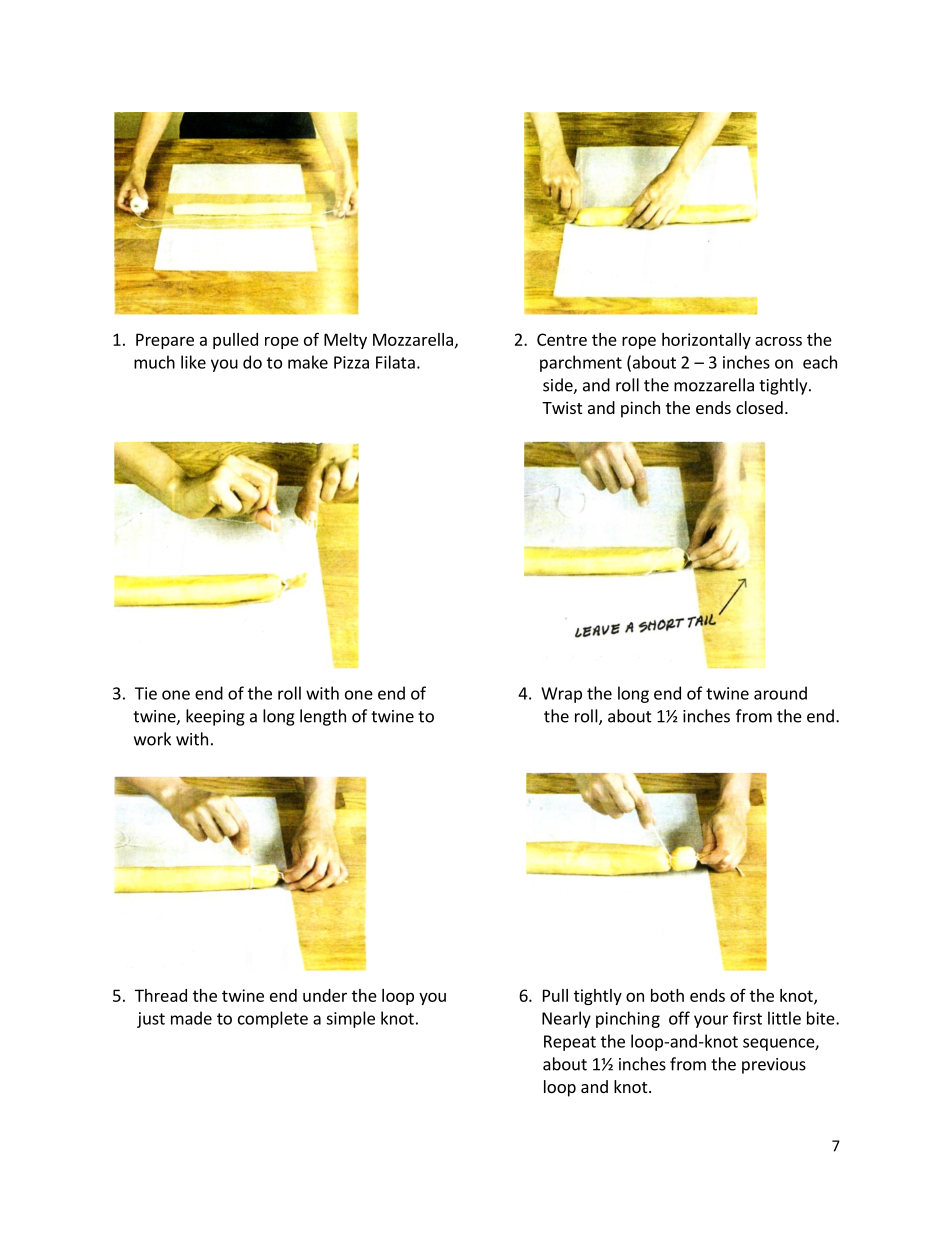  Describe the element at coordinates (191, 1018) in the screenshot. I see `made` at that location.
